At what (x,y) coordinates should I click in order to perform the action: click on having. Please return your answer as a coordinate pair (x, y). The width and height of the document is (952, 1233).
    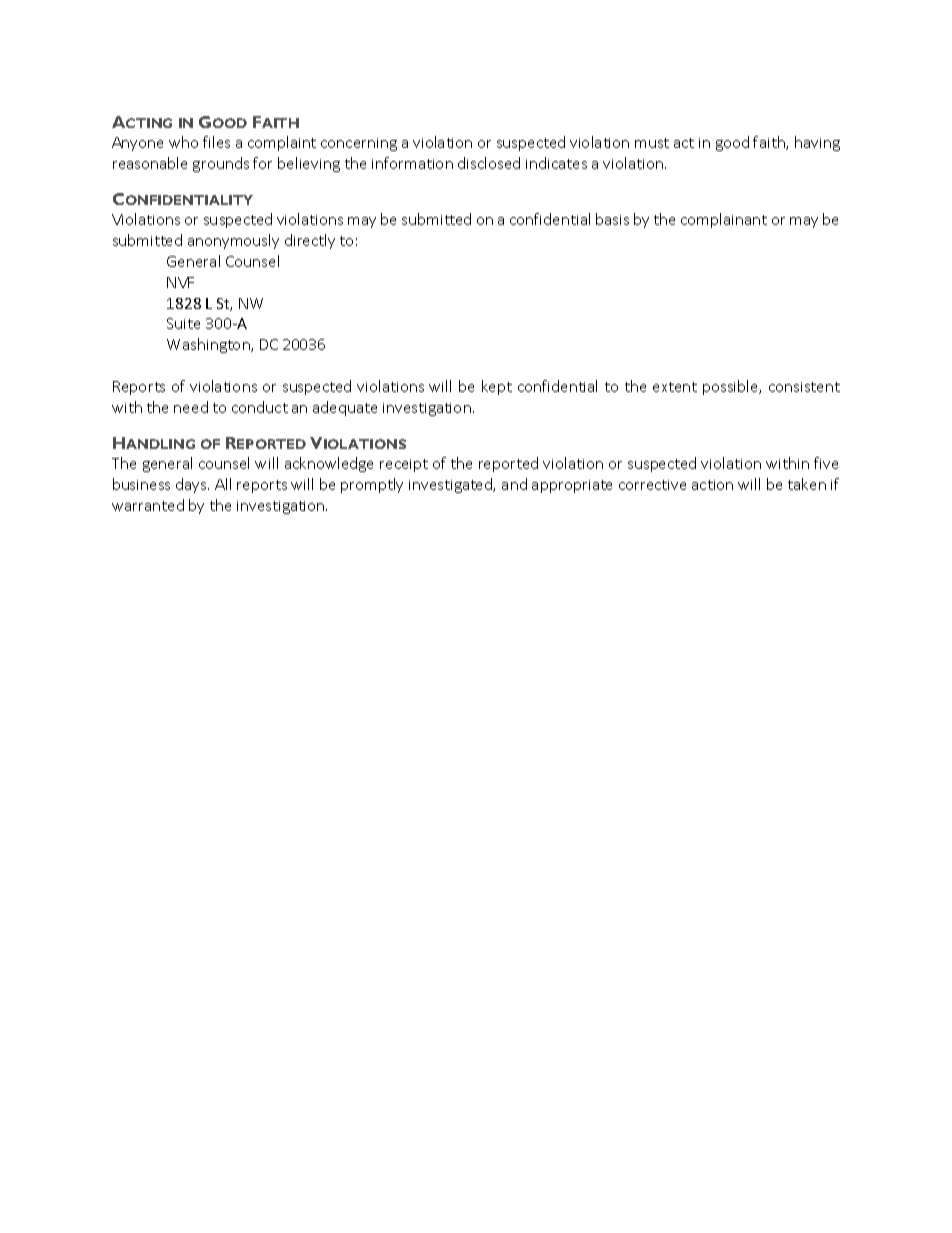
    Looking at the image, I should click on (817, 143).
